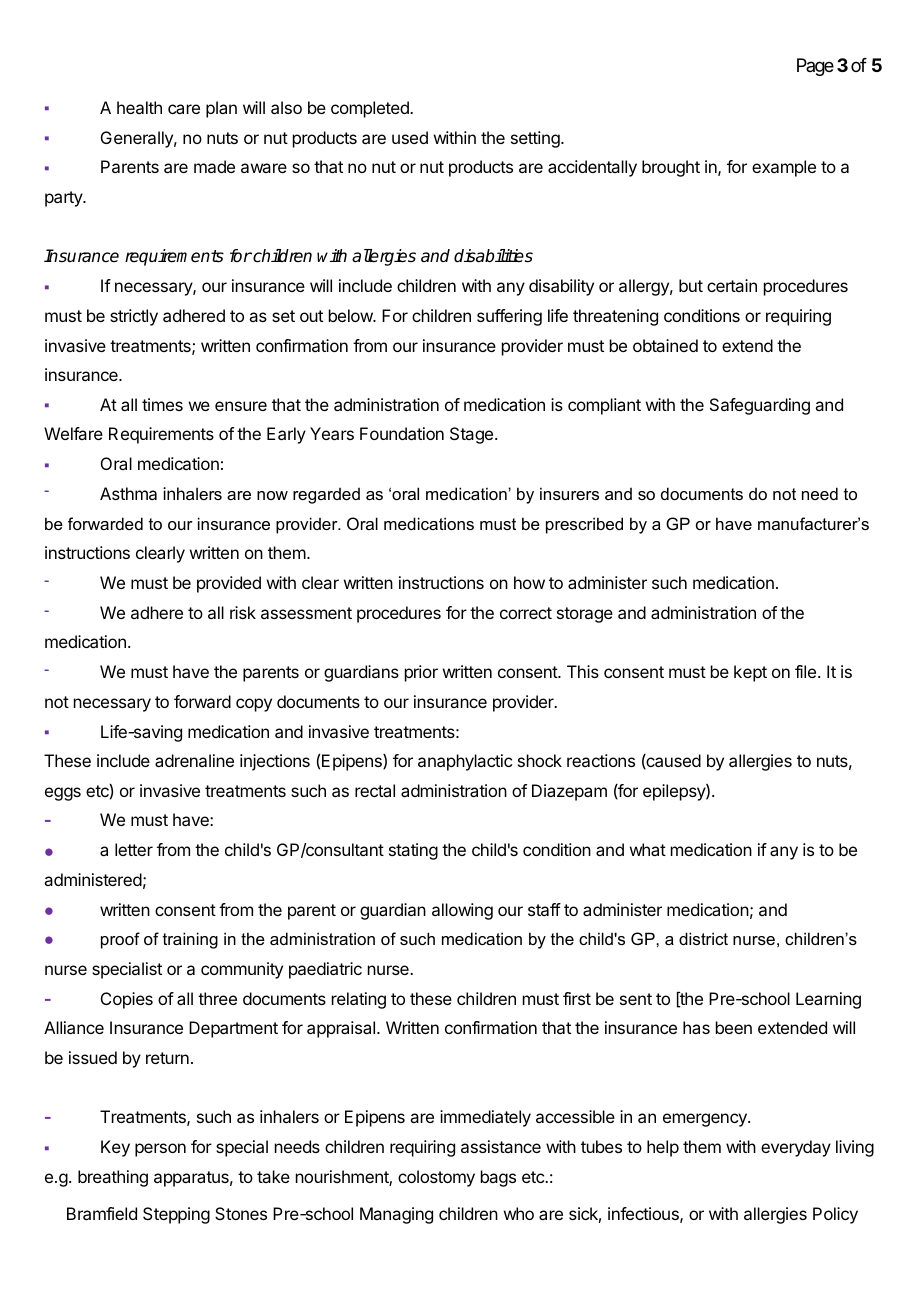  What do you see at coordinates (139, 107) in the screenshot?
I see `health` at bounding box center [139, 107].
